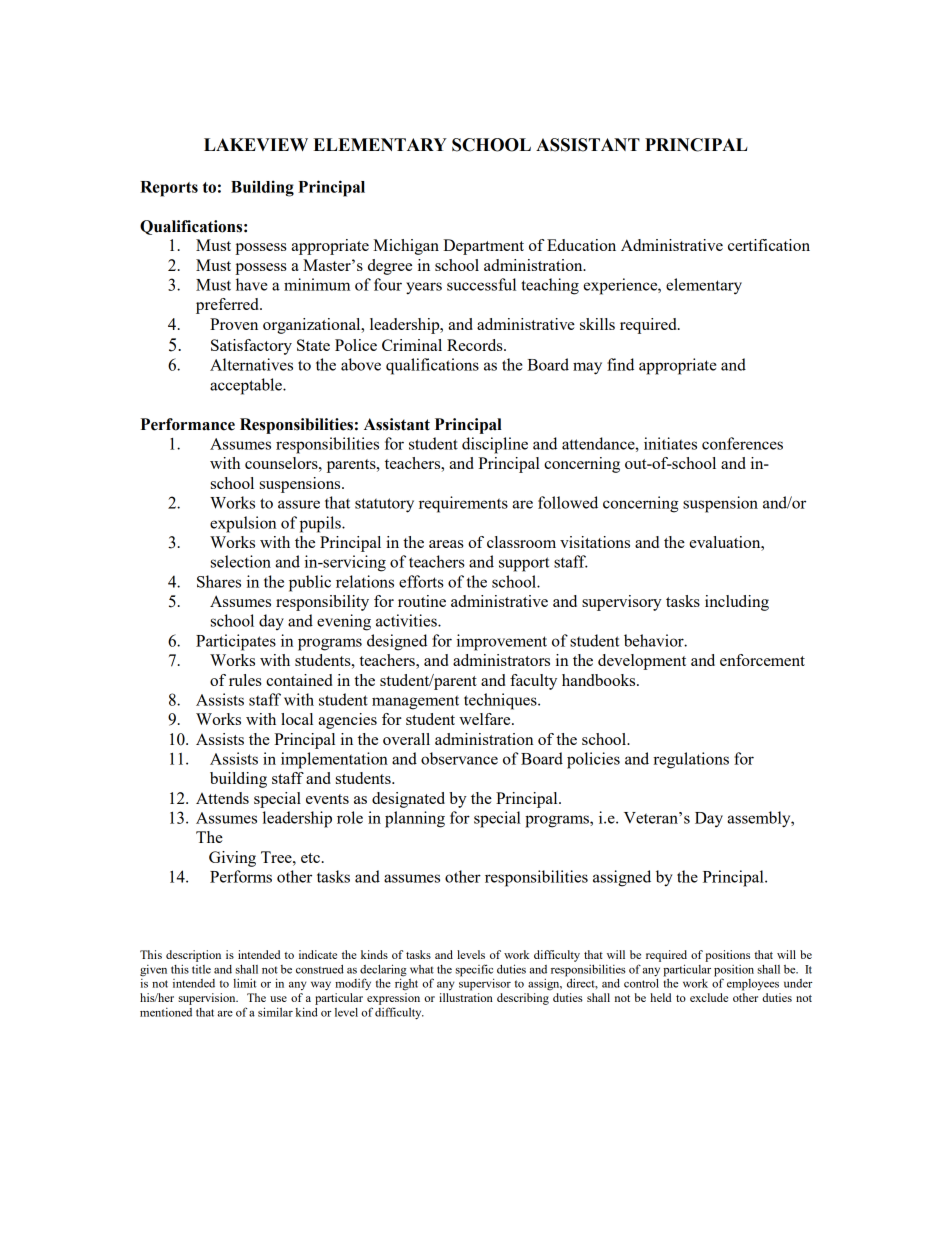  Describe the element at coordinates (709, 997) in the image. I see `exclude` at that location.
